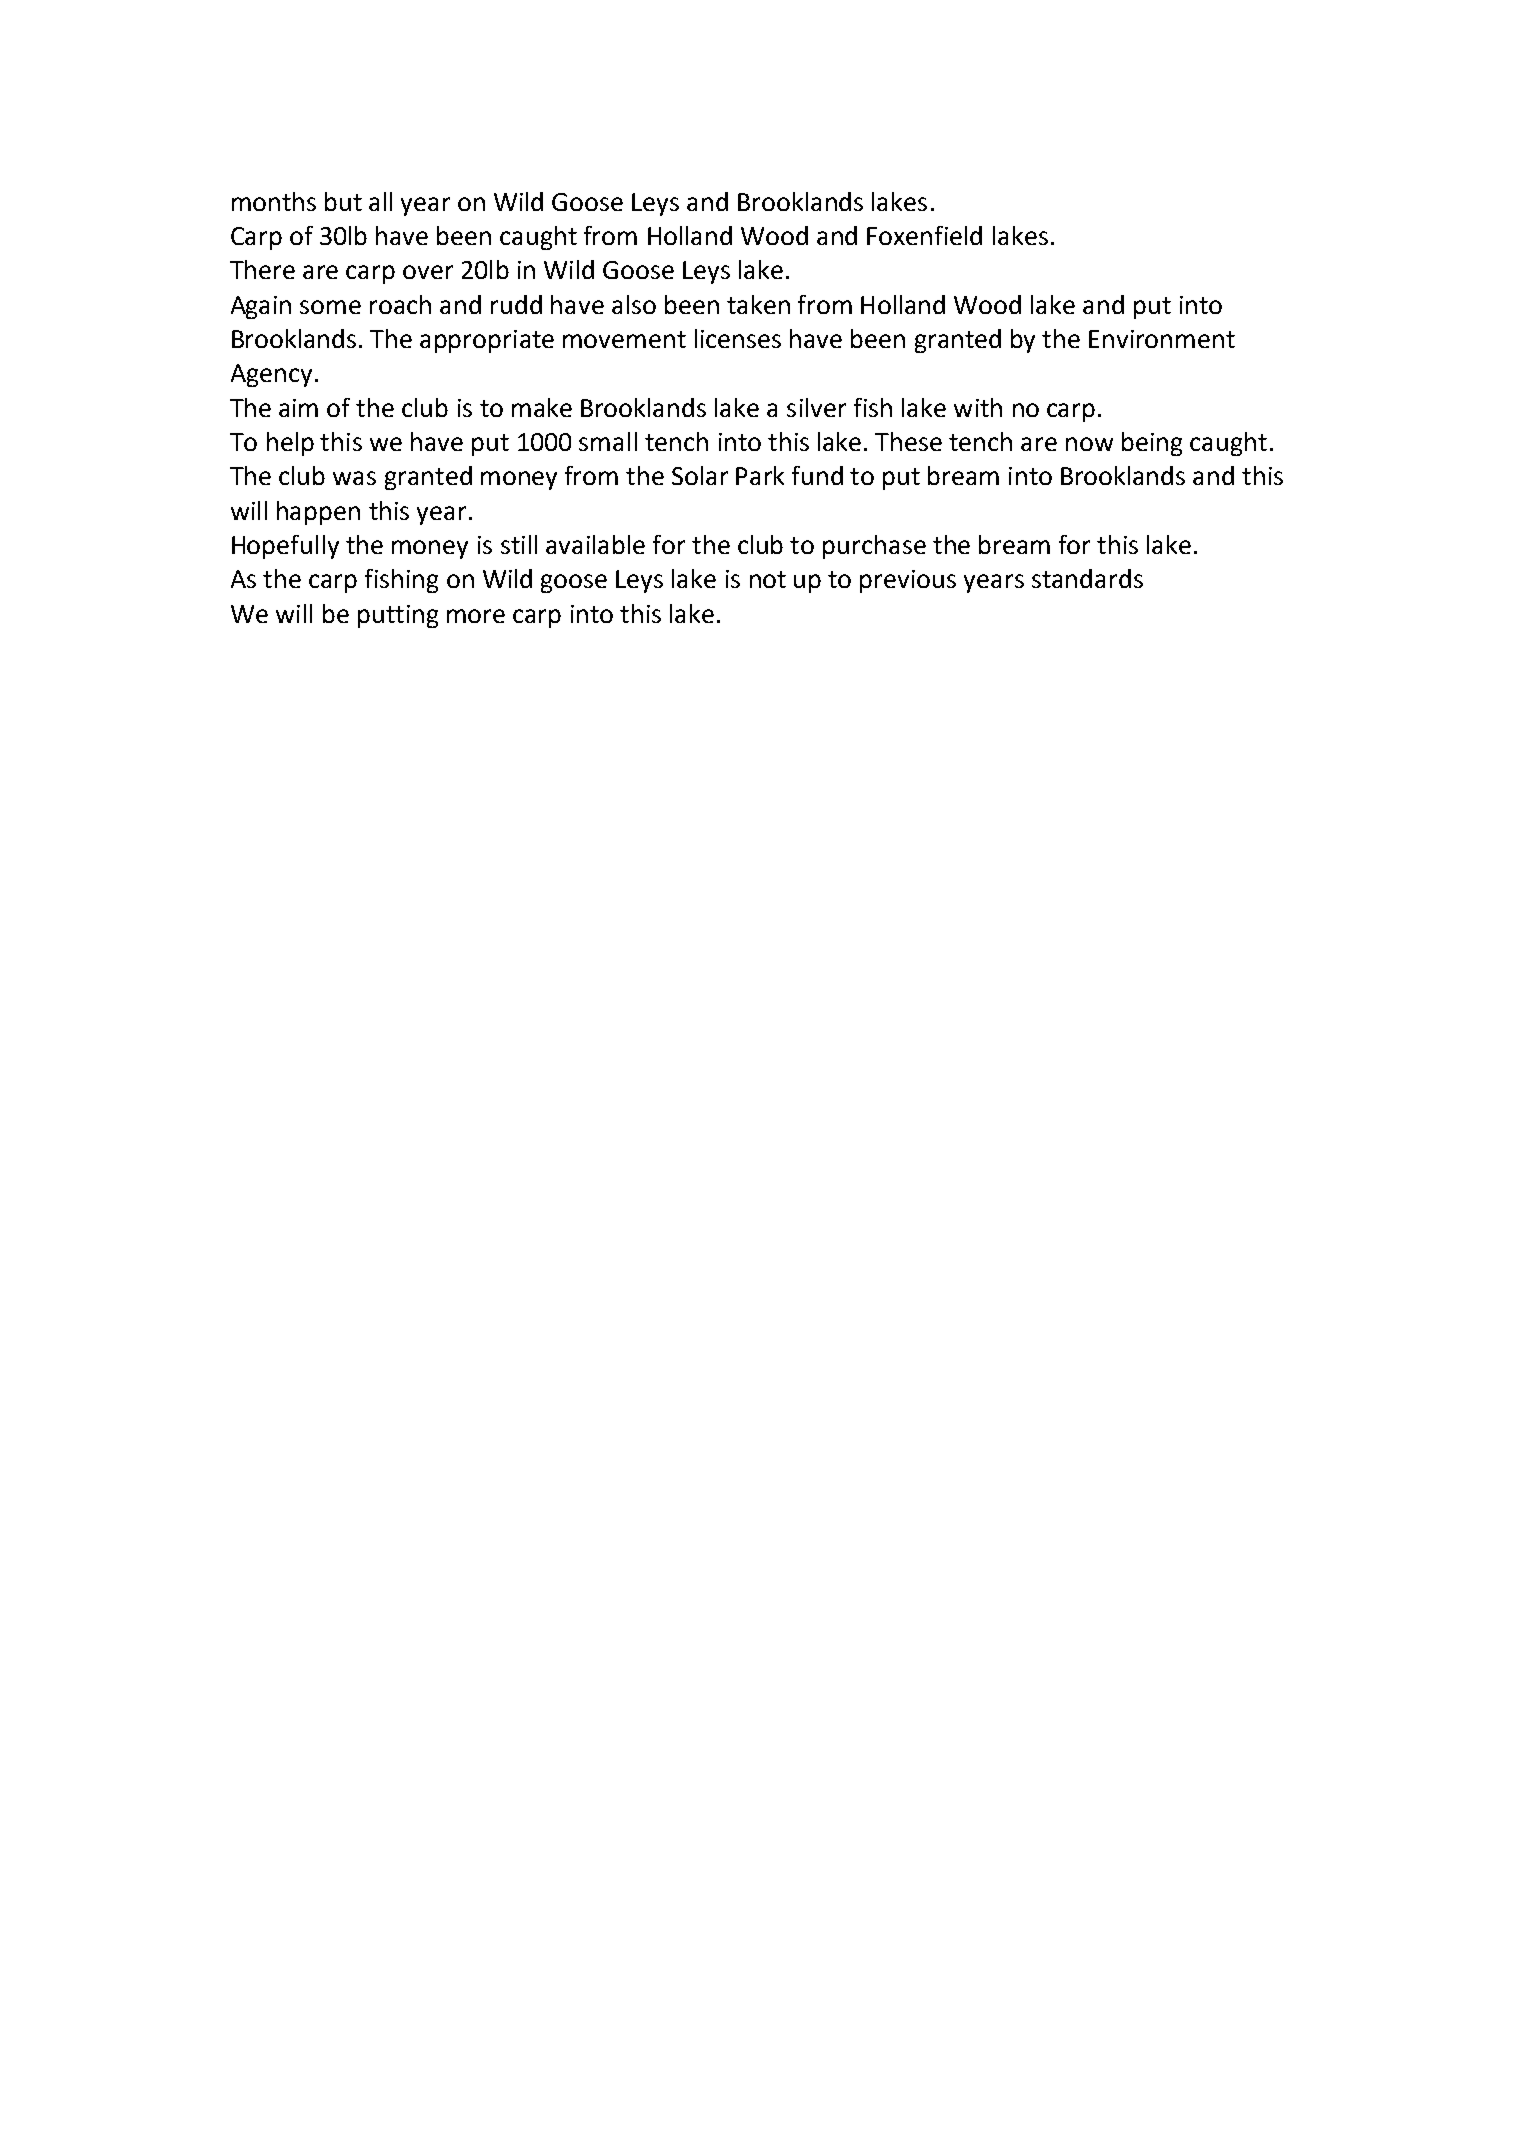 This page has height=2152, width=1521. I want to click on small, so click(608, 441).
